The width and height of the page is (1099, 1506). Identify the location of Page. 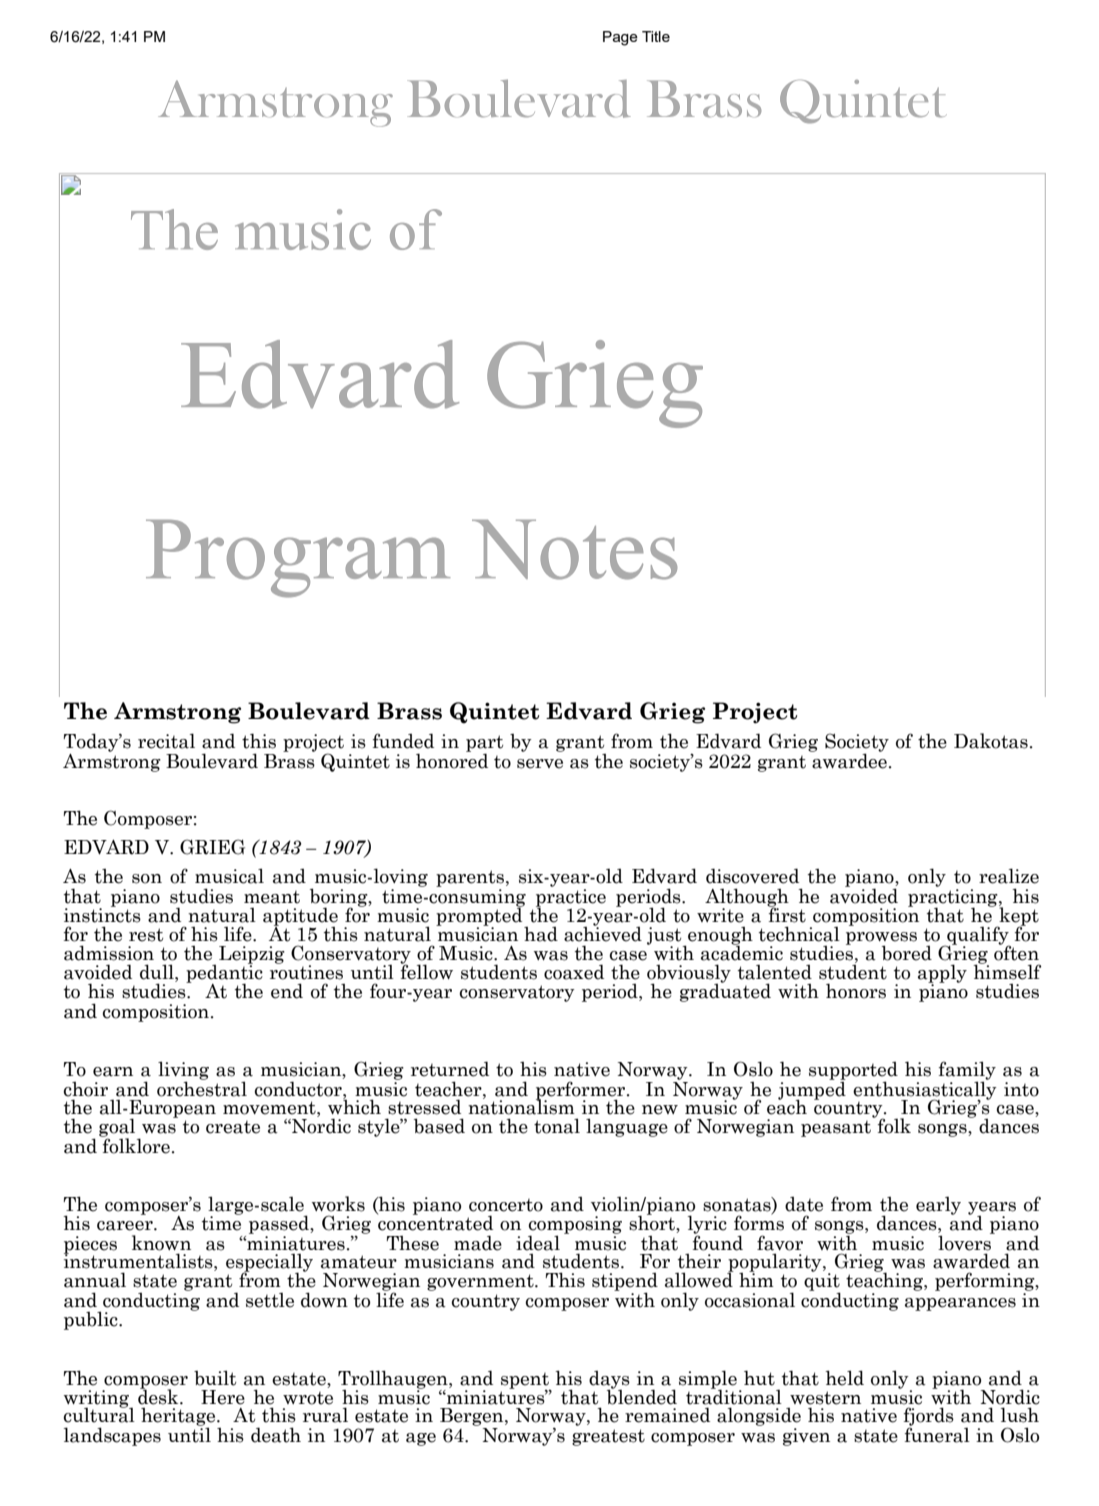
(620, 38).
